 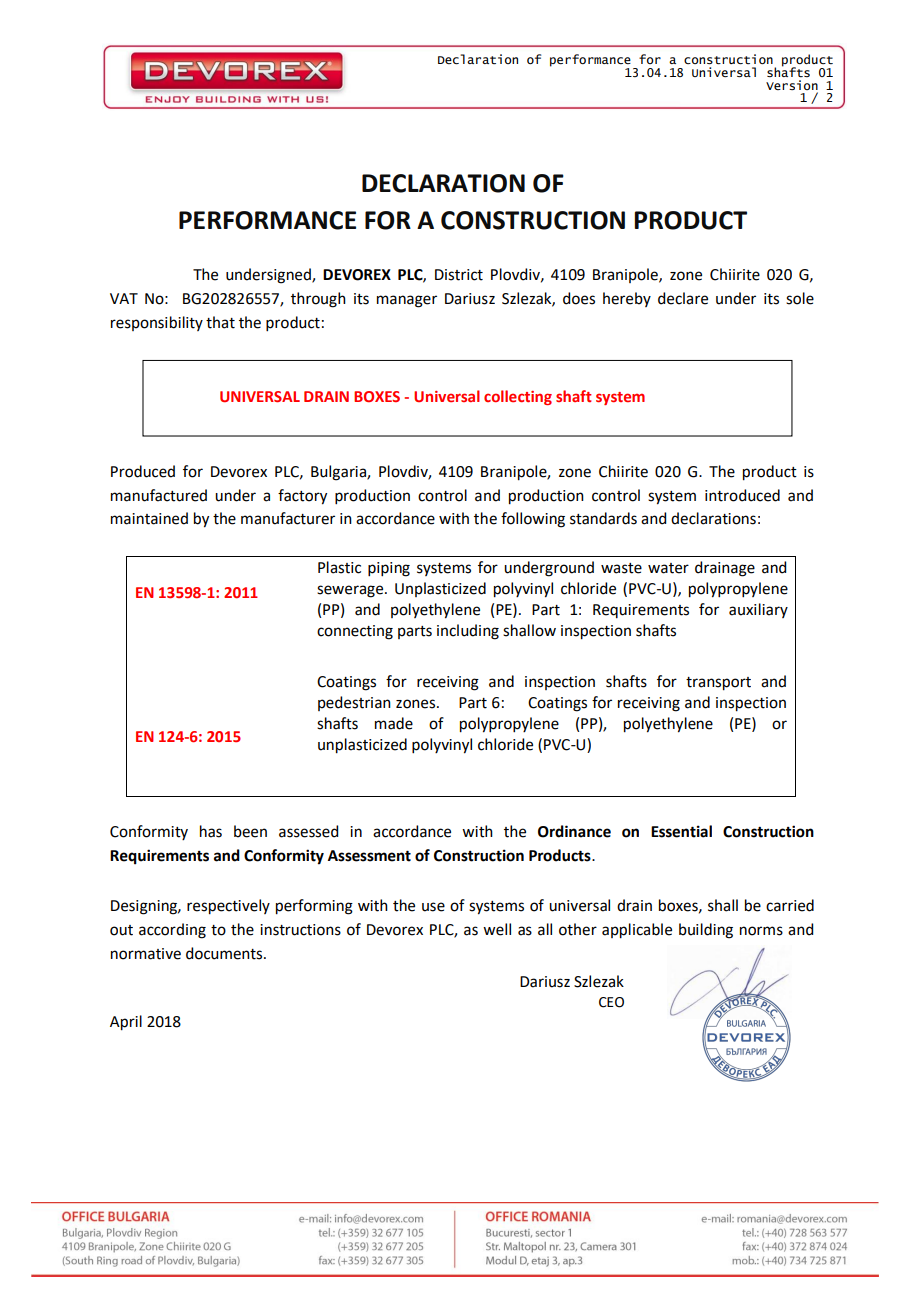 I want to click on maintained, so click(x=149, y=518).
